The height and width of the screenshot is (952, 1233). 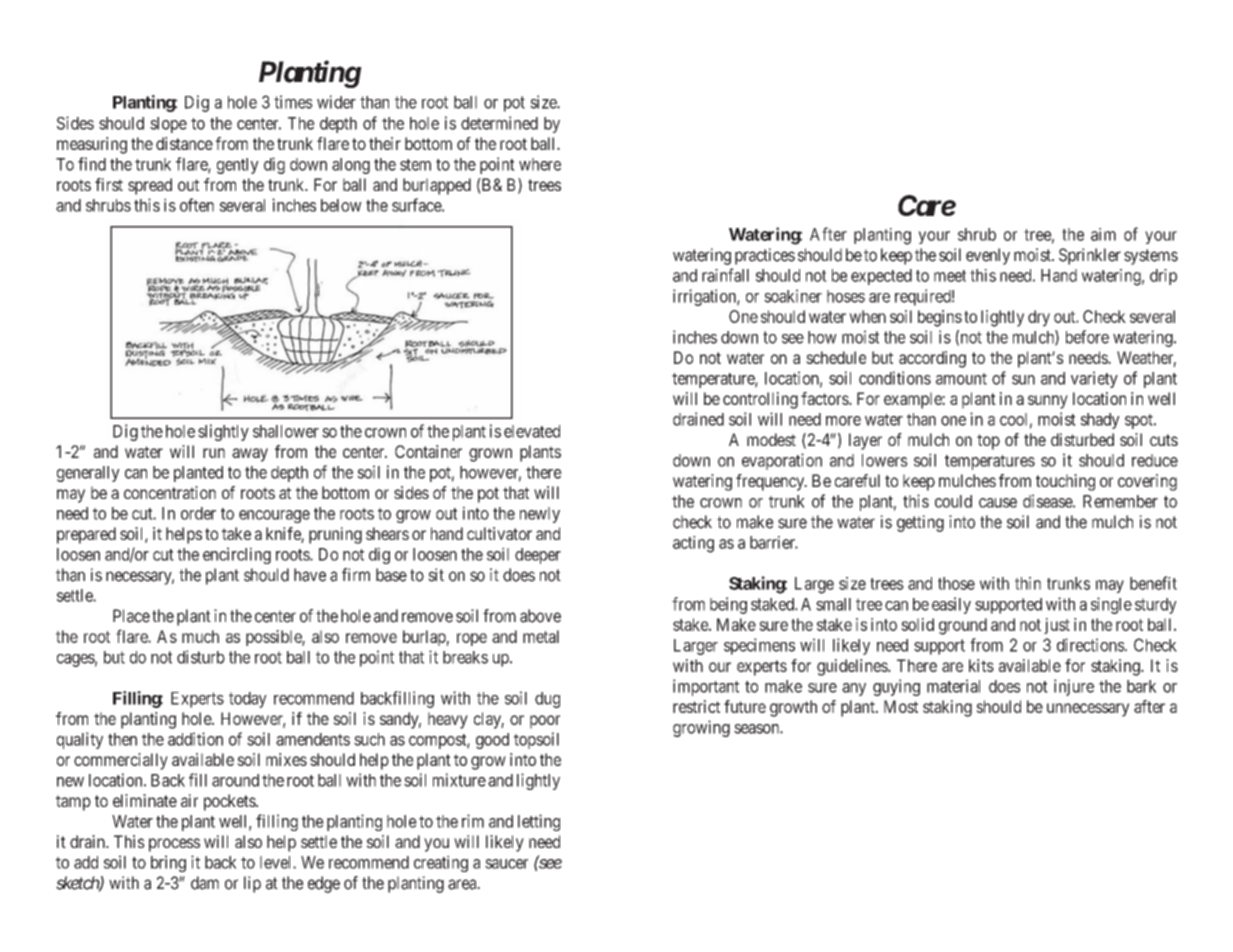 What do you see at coordinates (168, 863) in the screenshot?
I see `bring` at bounding box center [168, 863].
